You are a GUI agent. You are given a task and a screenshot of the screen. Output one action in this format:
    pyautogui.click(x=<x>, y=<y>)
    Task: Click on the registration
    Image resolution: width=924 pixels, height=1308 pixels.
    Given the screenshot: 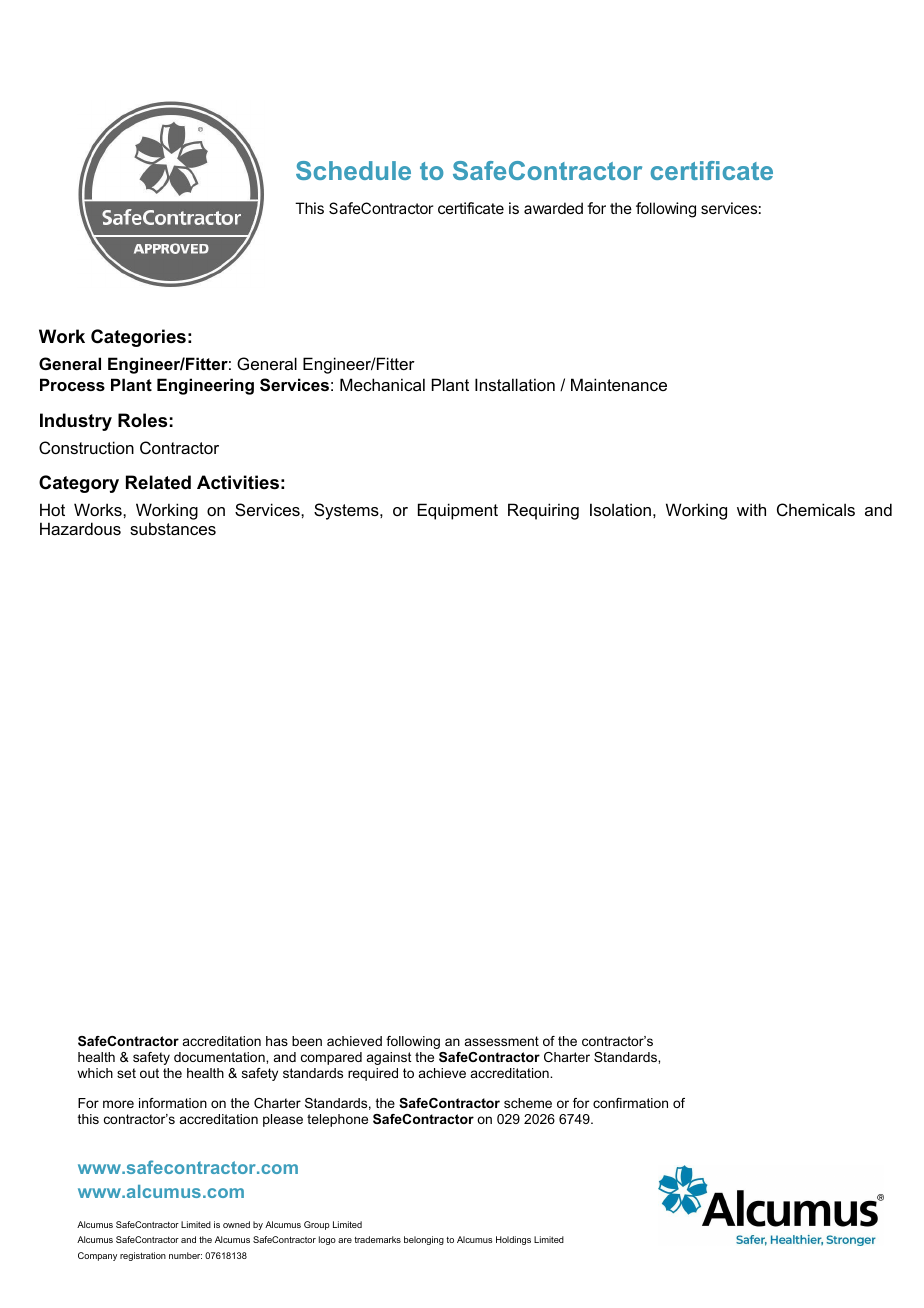 What is the action you would take?
    pyautogui.click(x=143, y=1256)
